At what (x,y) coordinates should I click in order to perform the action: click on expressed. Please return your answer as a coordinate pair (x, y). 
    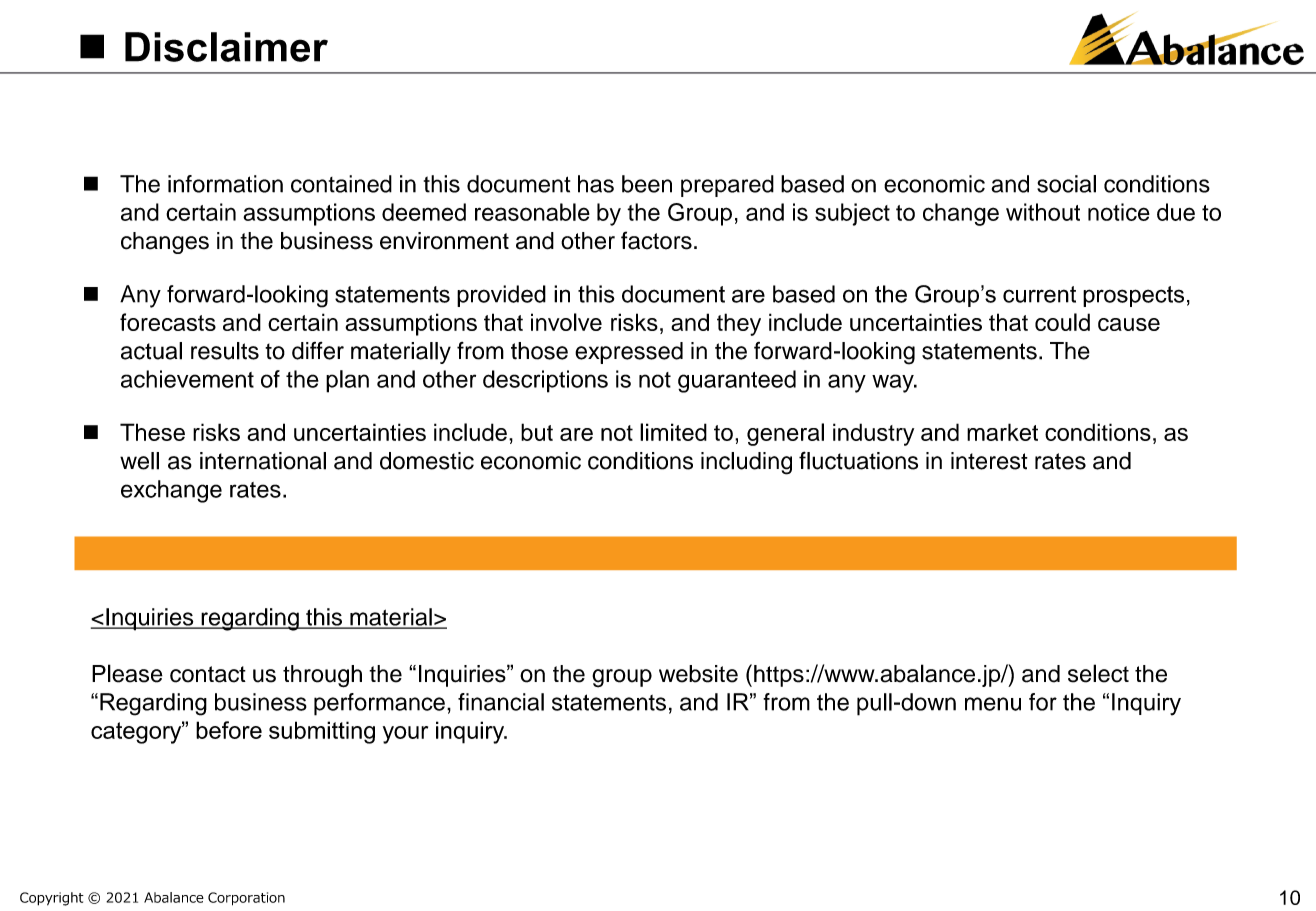
    Looking at the image, I should click on (629, 353).
